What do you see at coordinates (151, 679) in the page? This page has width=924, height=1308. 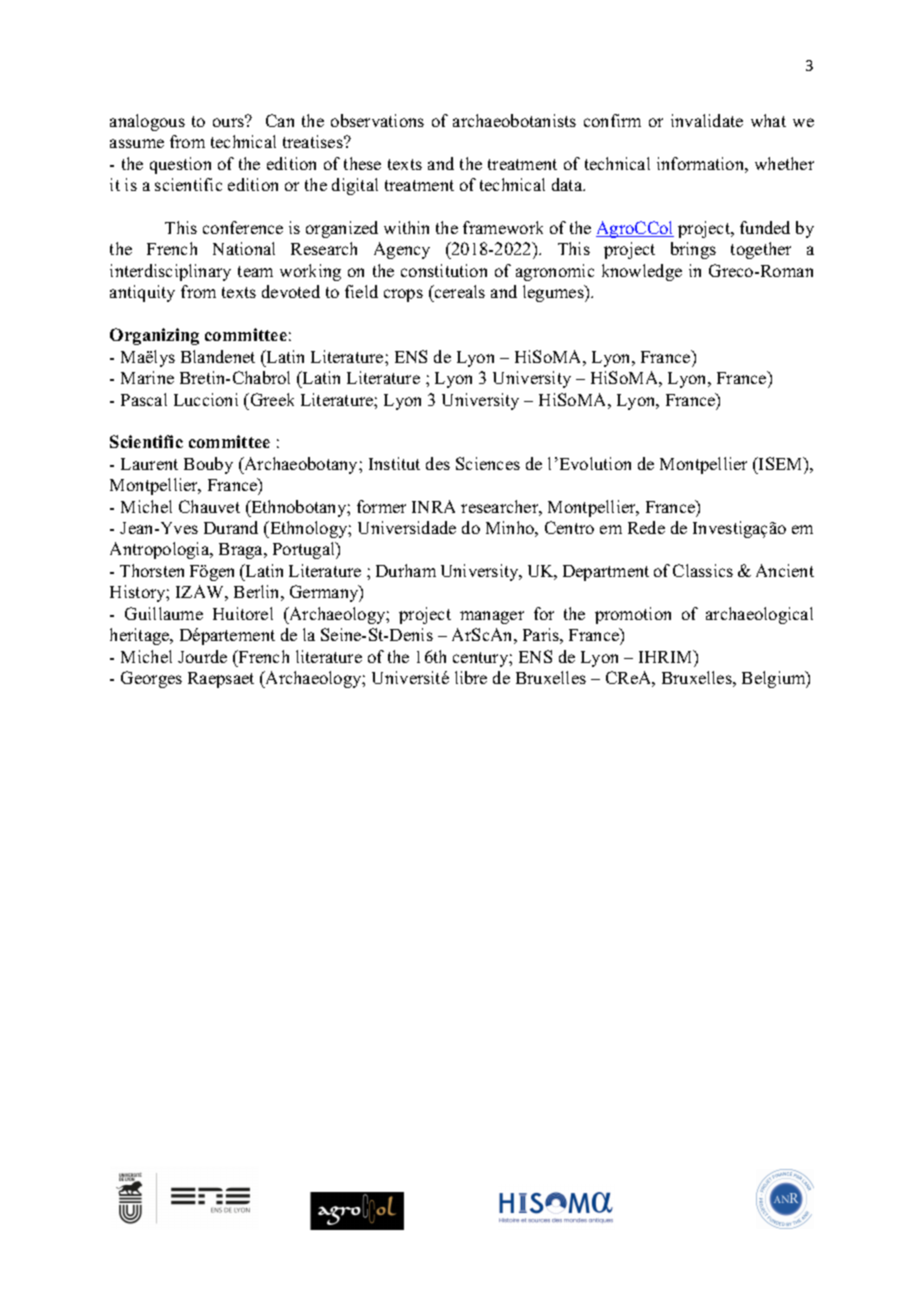 I see `Georges` at bounding box center [151, 679].
